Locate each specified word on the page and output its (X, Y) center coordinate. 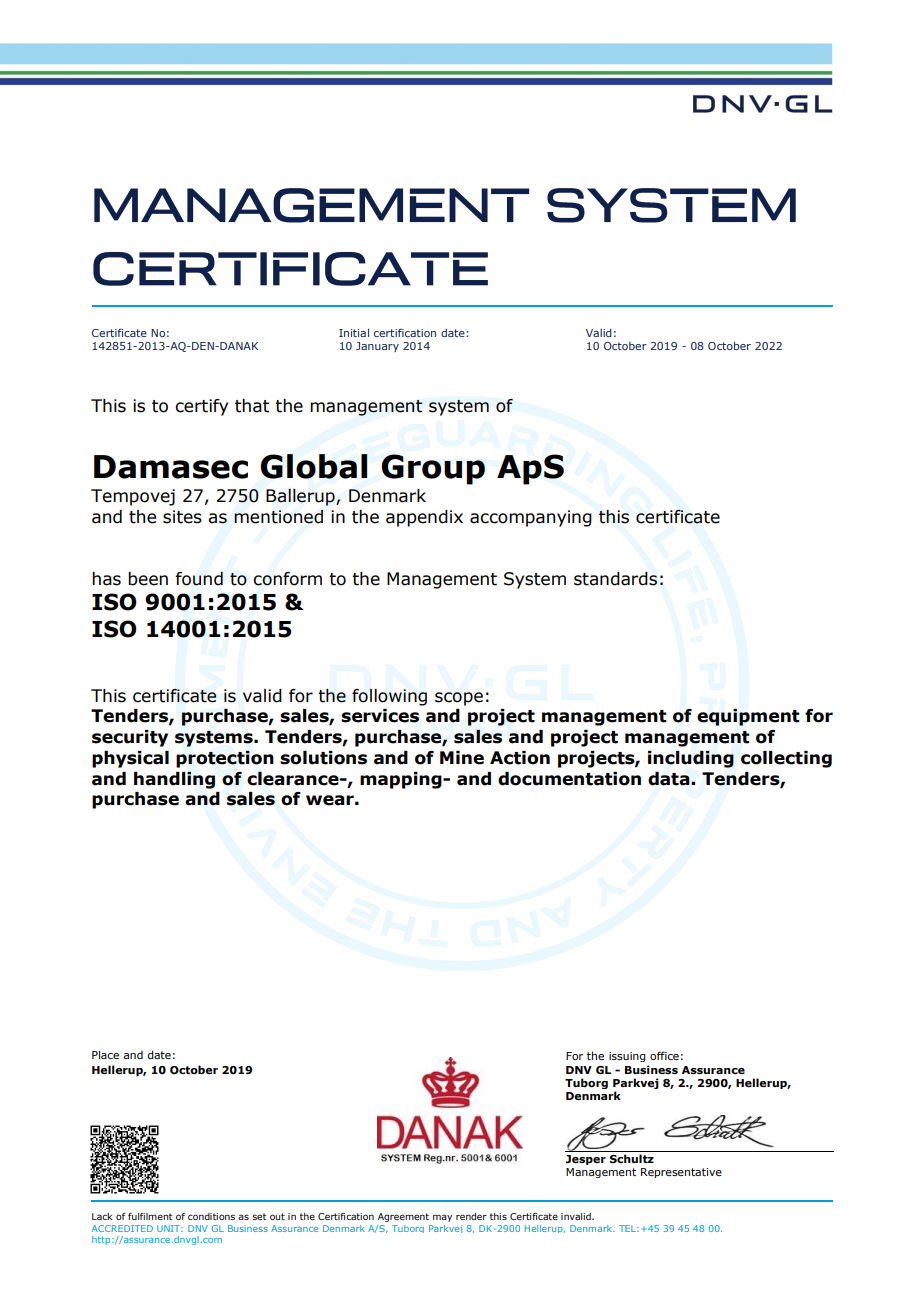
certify (201, 407)
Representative (681, 1173)
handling (174, 780)
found (199, 579)
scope (459, 699)
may (442, 1218)
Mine (462, 758)
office (664, 1055)
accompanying (531, 518)
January (377, 347)
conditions (211, 1216)
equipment (748, 717)
